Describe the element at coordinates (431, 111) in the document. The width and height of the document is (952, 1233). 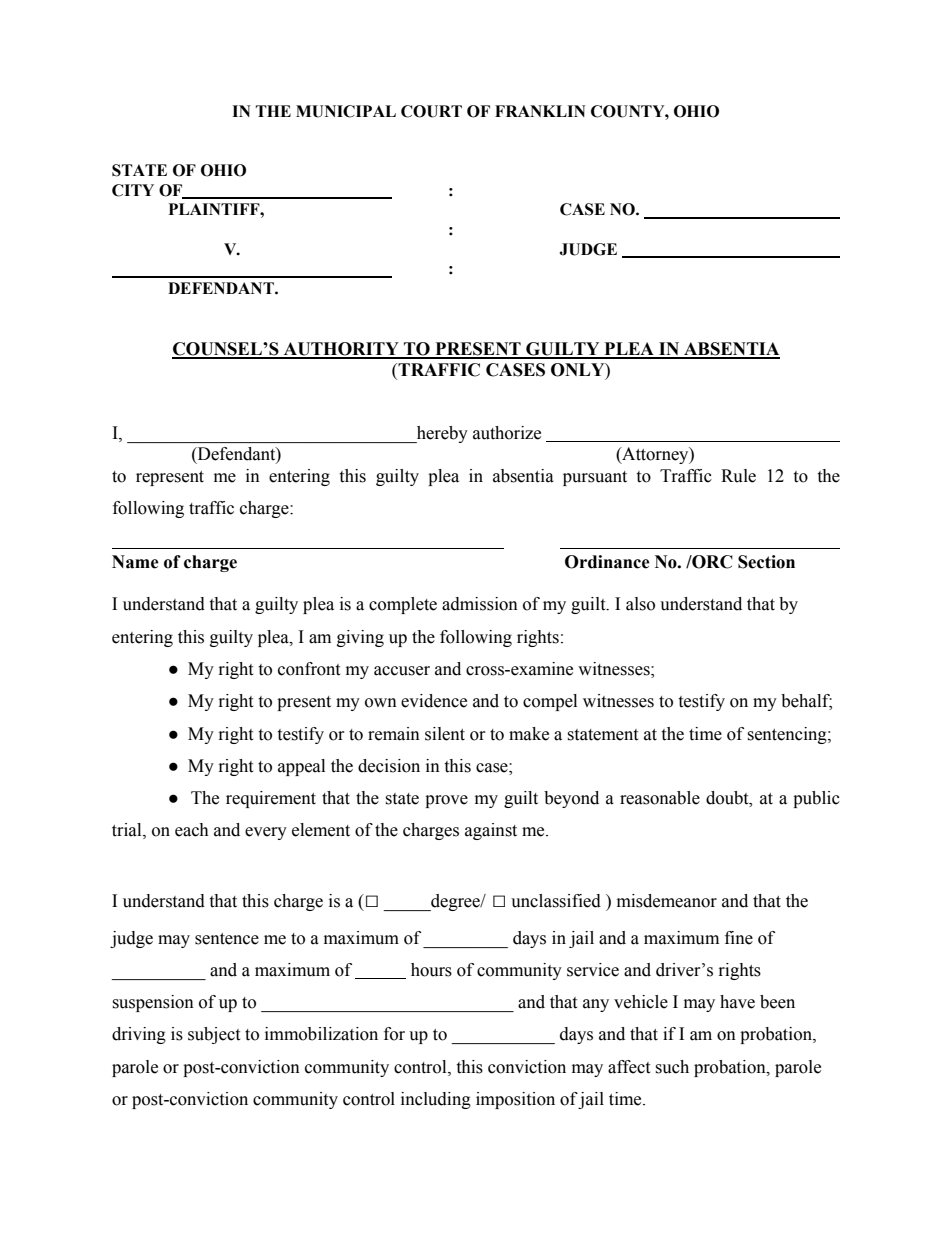
I see `COURT` at that location.
